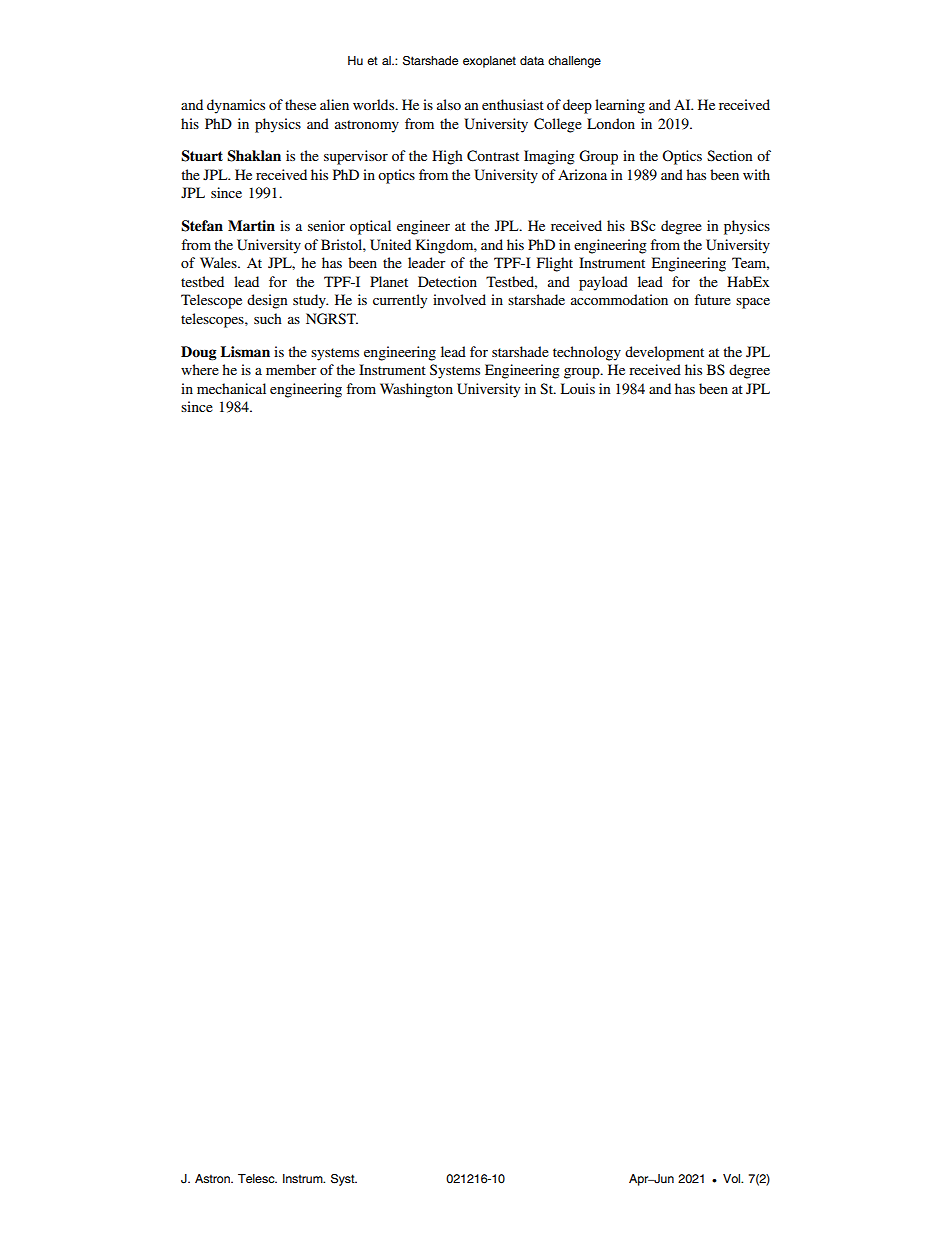  Describe the element at coordinates (300, 104) in the screenshot. I see `these` at that location.
